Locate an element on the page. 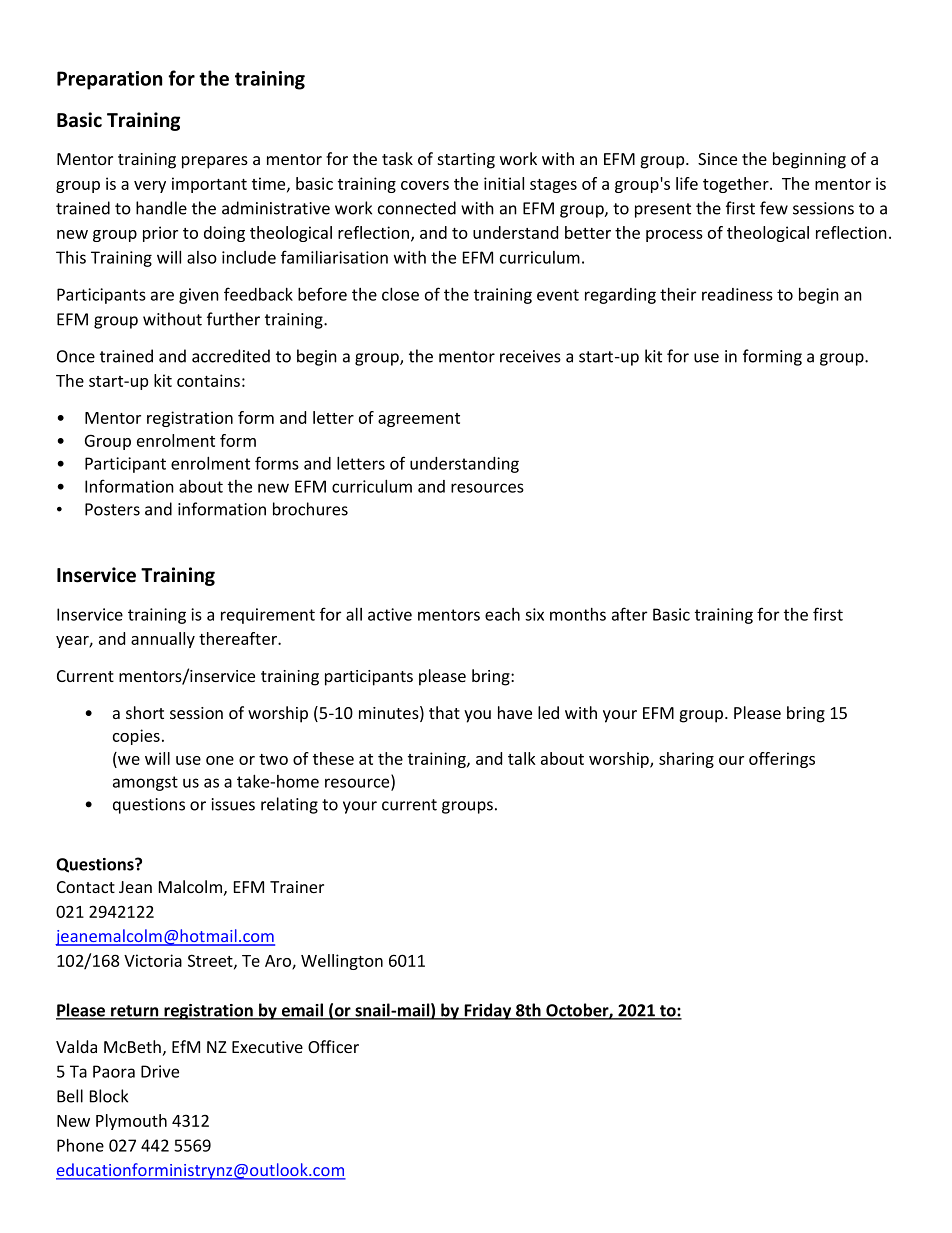 The width and height of the image is (952, 1233). offerings is located at coordinates (782, 760).
